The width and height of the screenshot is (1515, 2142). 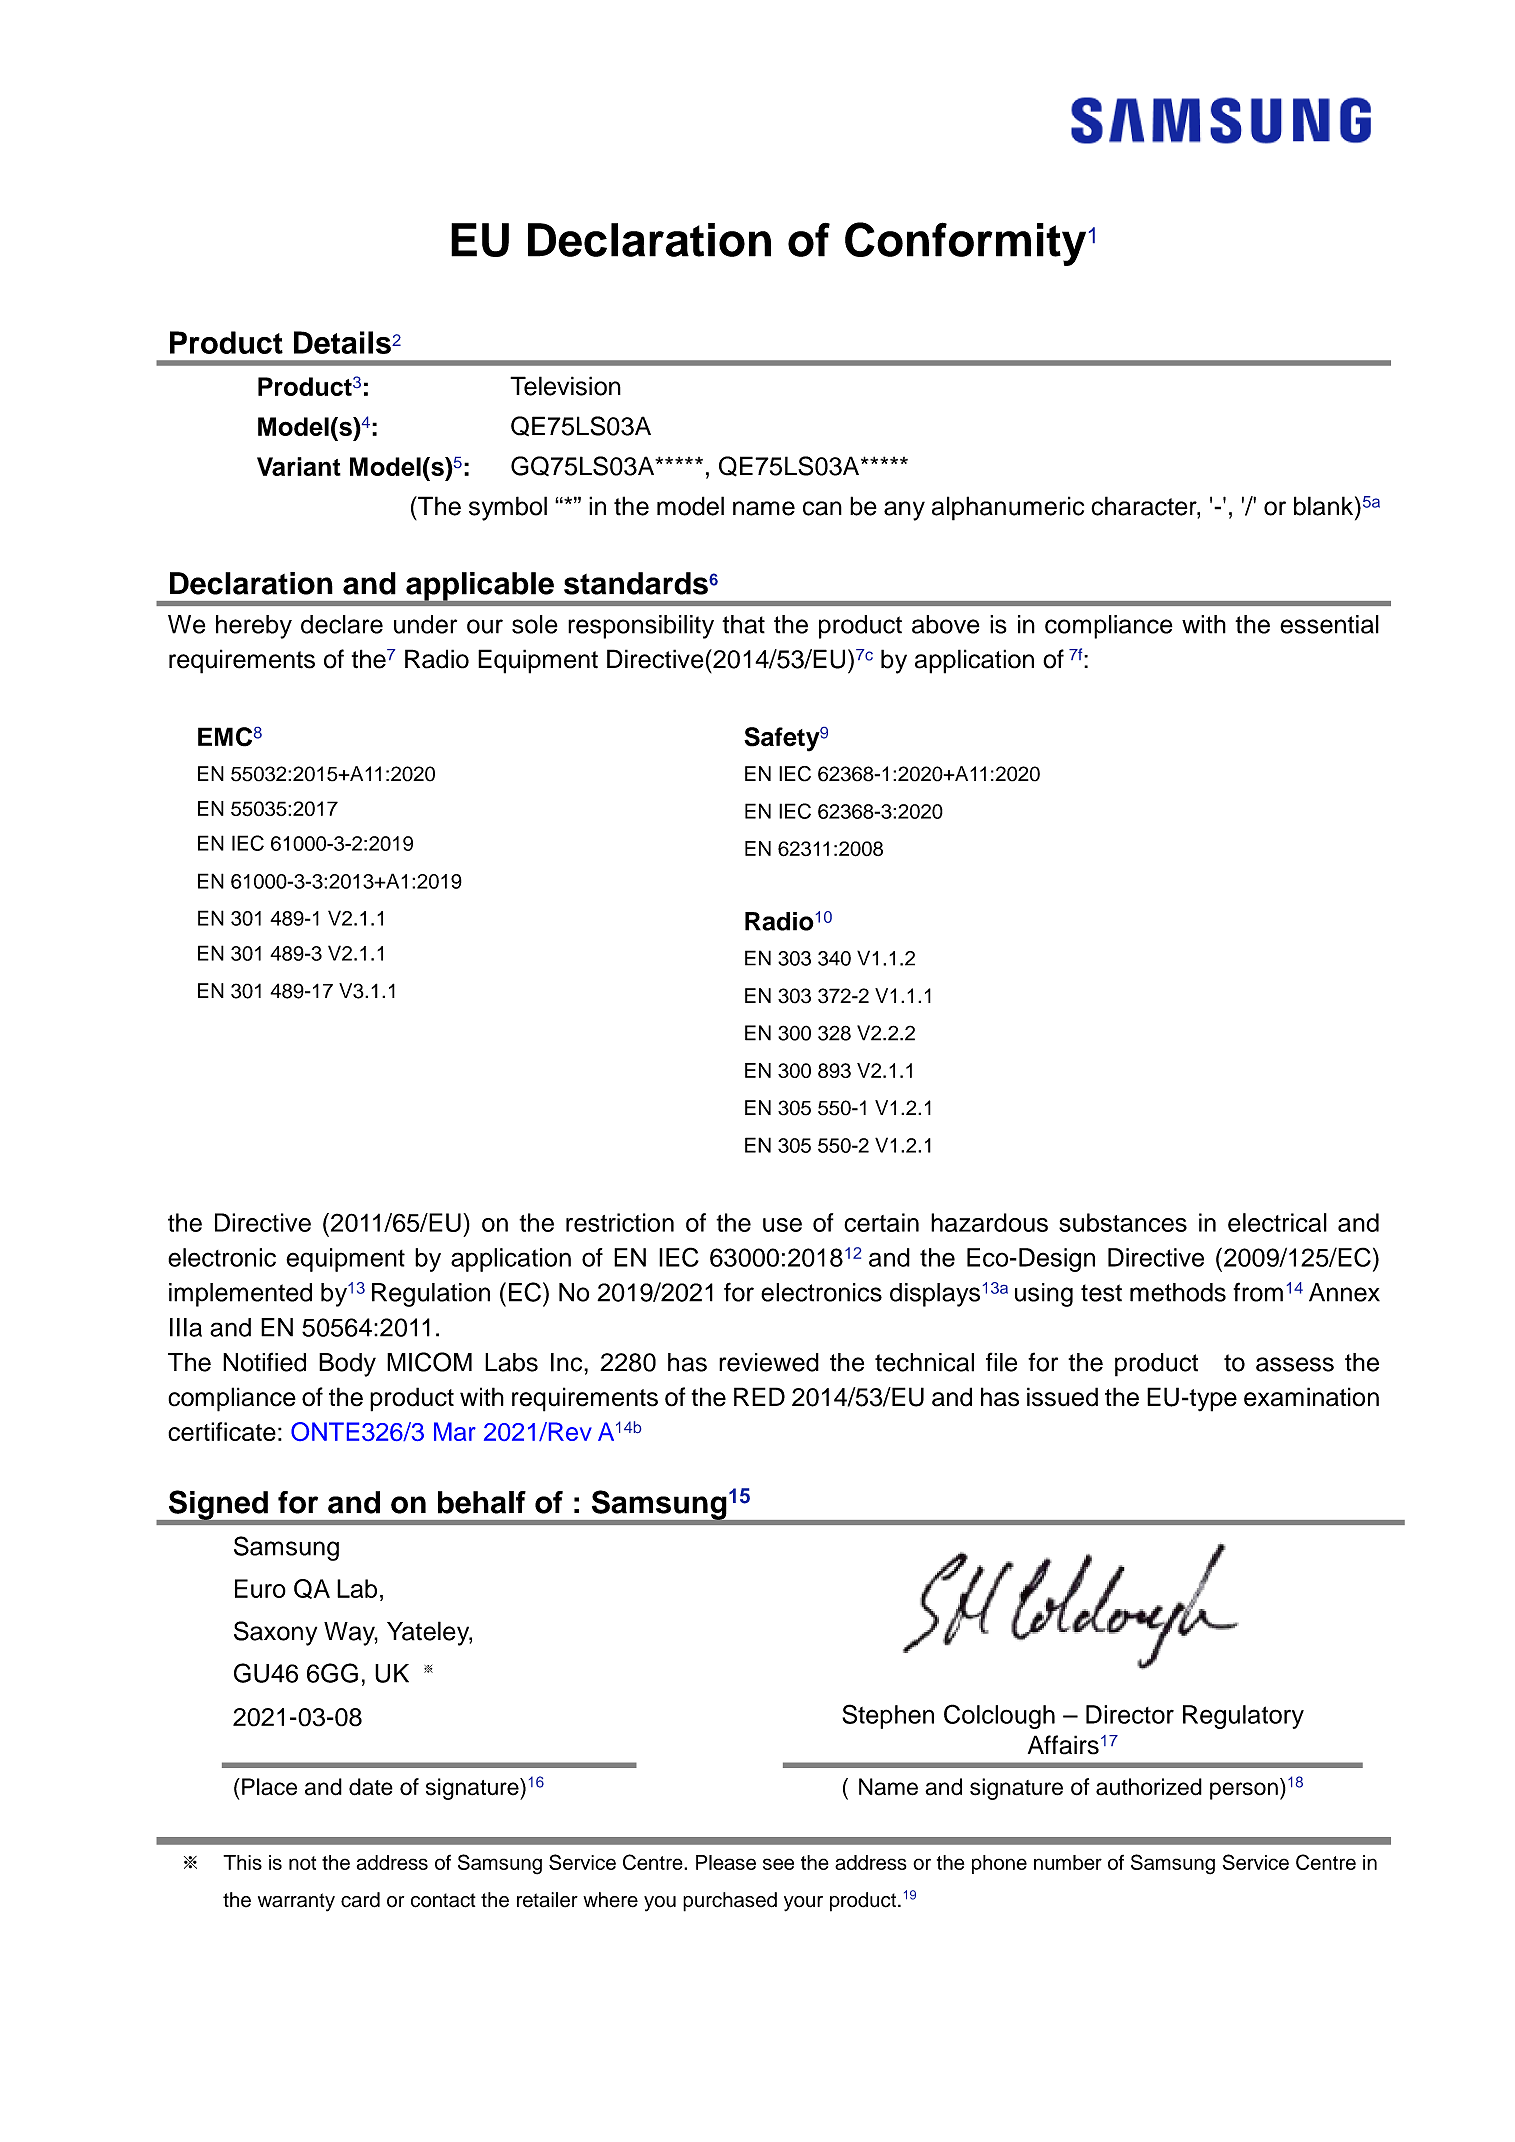 I want to click on declare, so click(x=342, y=624).
